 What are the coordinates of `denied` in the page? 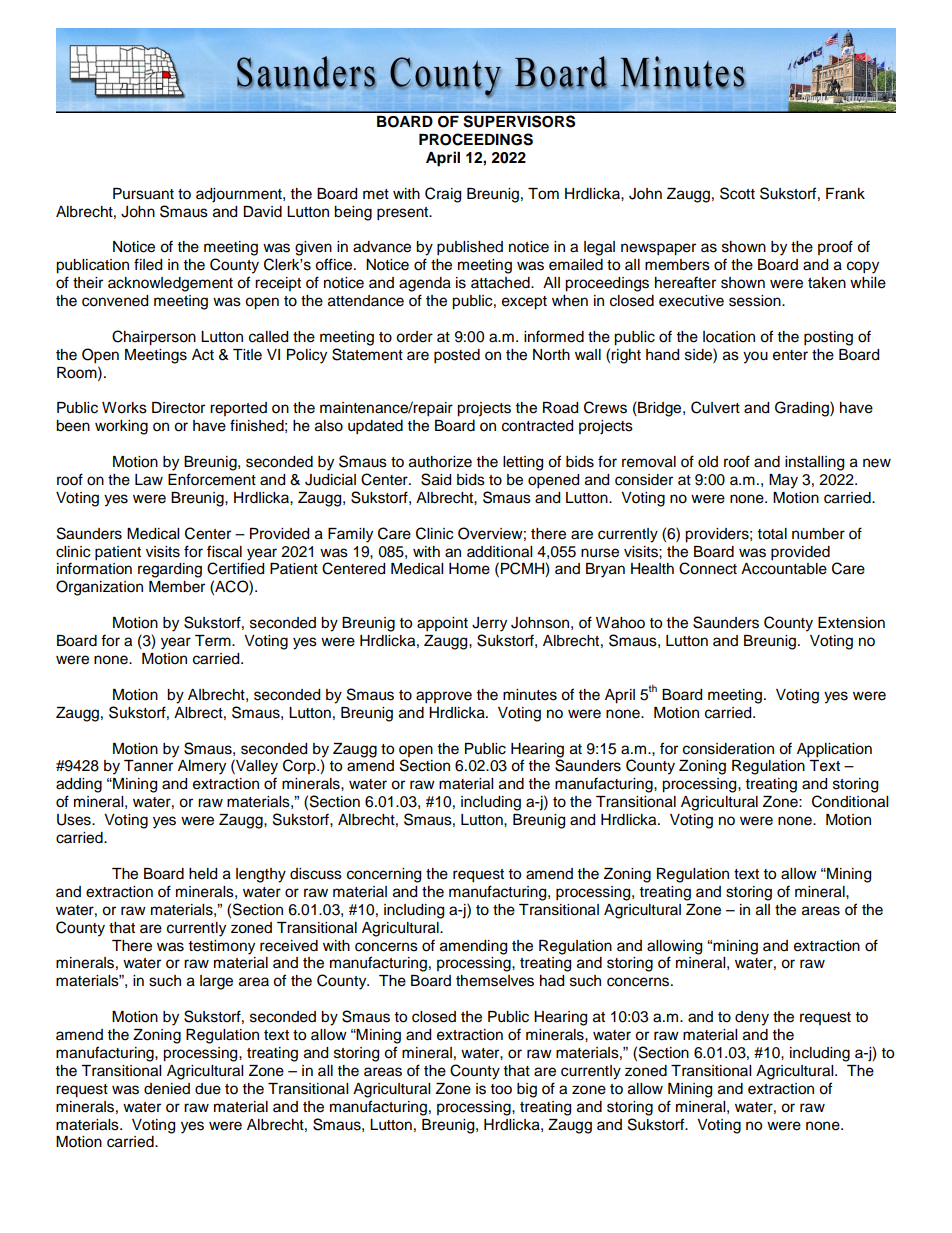 It's located at (167, 1089).
